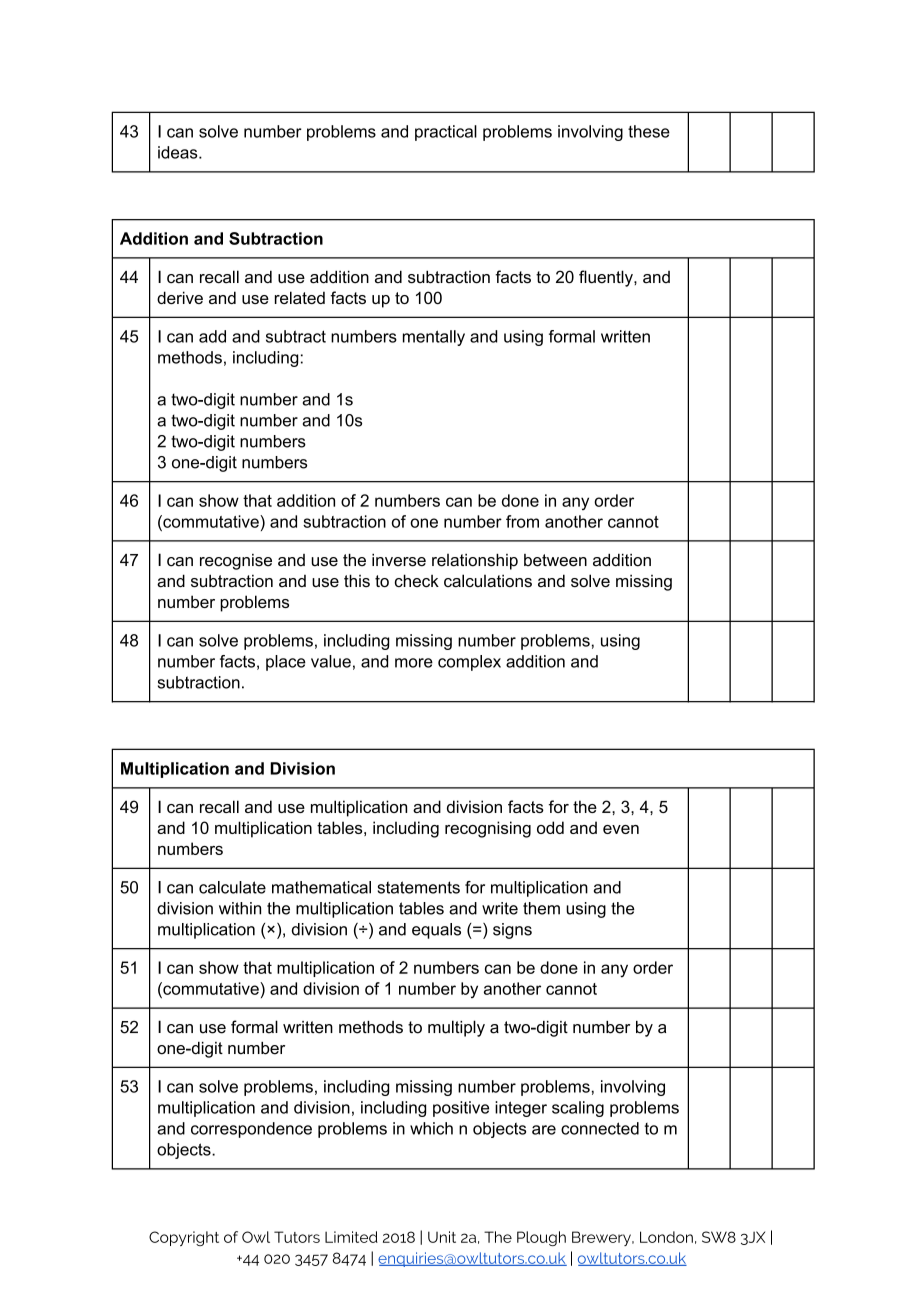  What do you see at coordinates (442, 1237) in the image?
I see `Unit` at bounding box center [442, 1237].
